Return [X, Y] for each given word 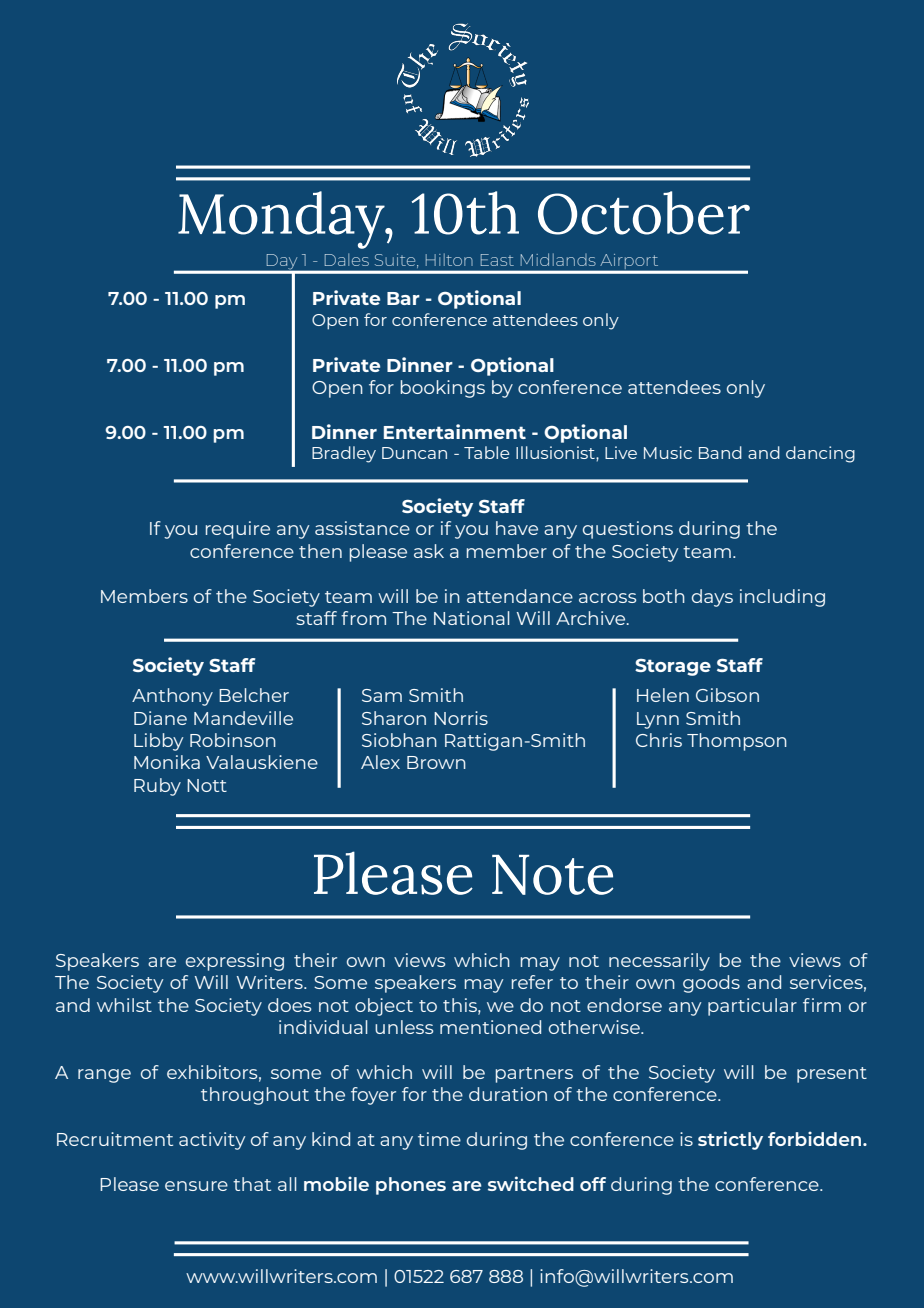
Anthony [172, 697]
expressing [235, 962]
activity [212, 1141]
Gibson [727, 695]
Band [720, 452]
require [238, 530]
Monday [282, 220]
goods [711, 984]
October [644, 213]
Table [486, 452]
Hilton [449, 259]
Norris [461, 718]
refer [532, 982]
